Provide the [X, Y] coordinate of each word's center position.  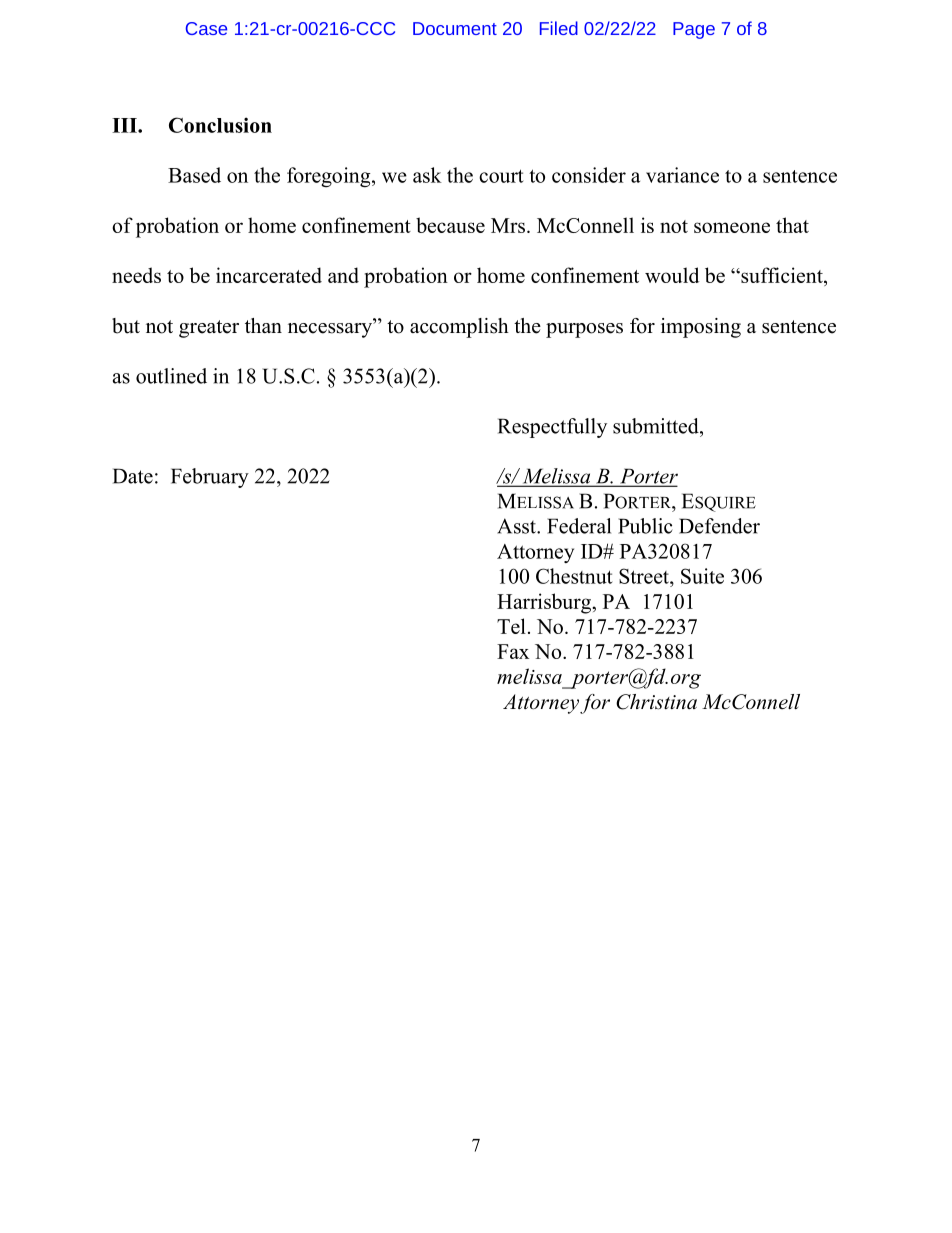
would [672, 275]
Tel [511, 626]
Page [694, 30]
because [450, 225]
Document [455, 28]
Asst [517, 526]
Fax [513, 651]
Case [206, 28]
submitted [657, 426]
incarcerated [269, 275]
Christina [656, 702]
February [210, 478]
